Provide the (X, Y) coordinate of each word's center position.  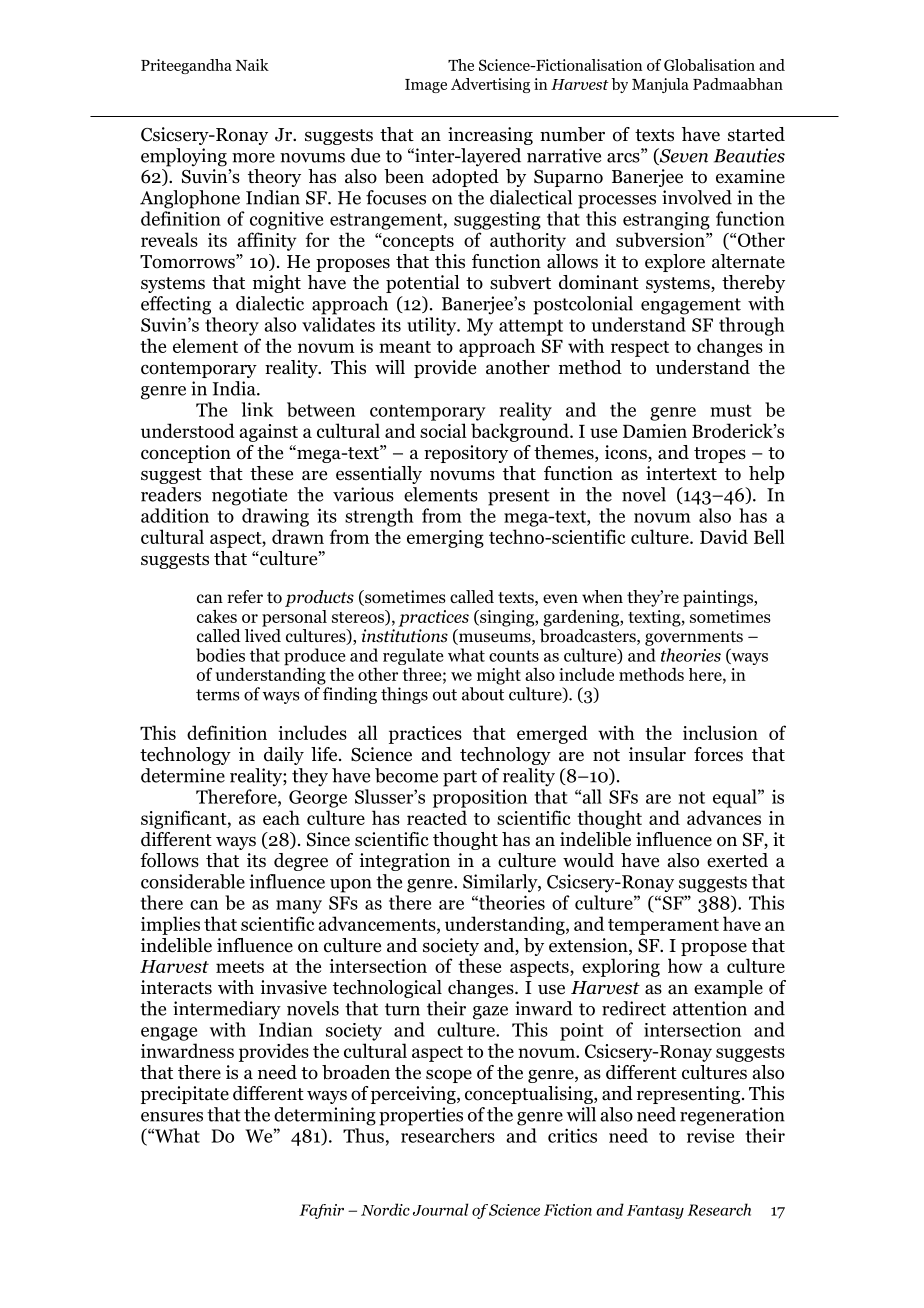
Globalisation (709, 65)
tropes (720, 455)
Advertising (490, 85)
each (281, 817)
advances (724, 817)
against (268, 433)
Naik (252, 65)
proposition (480, 798)
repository (466, 454)
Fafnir (321, 1211)
